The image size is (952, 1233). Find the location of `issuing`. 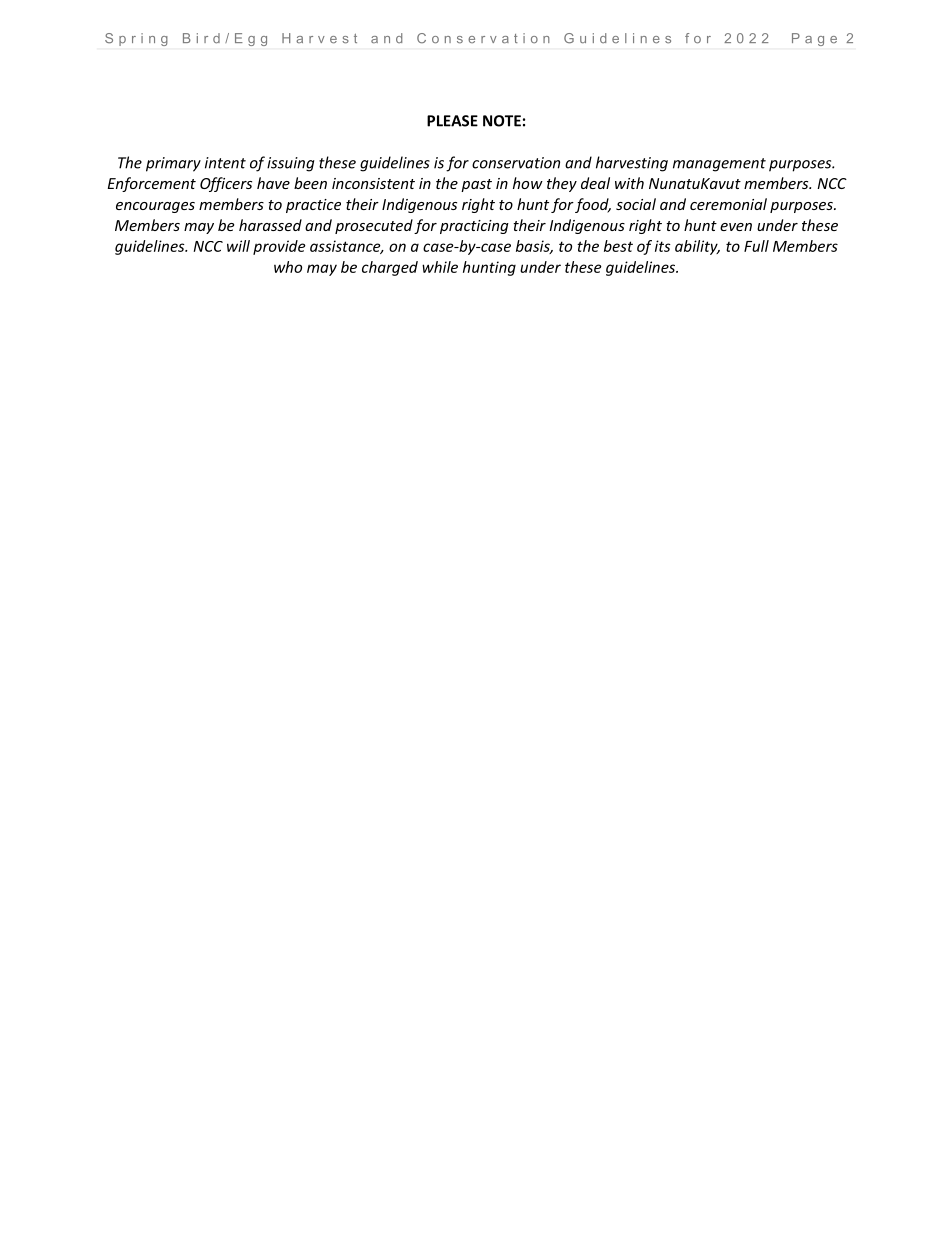

issuing is located at coordinates (291, 164).
